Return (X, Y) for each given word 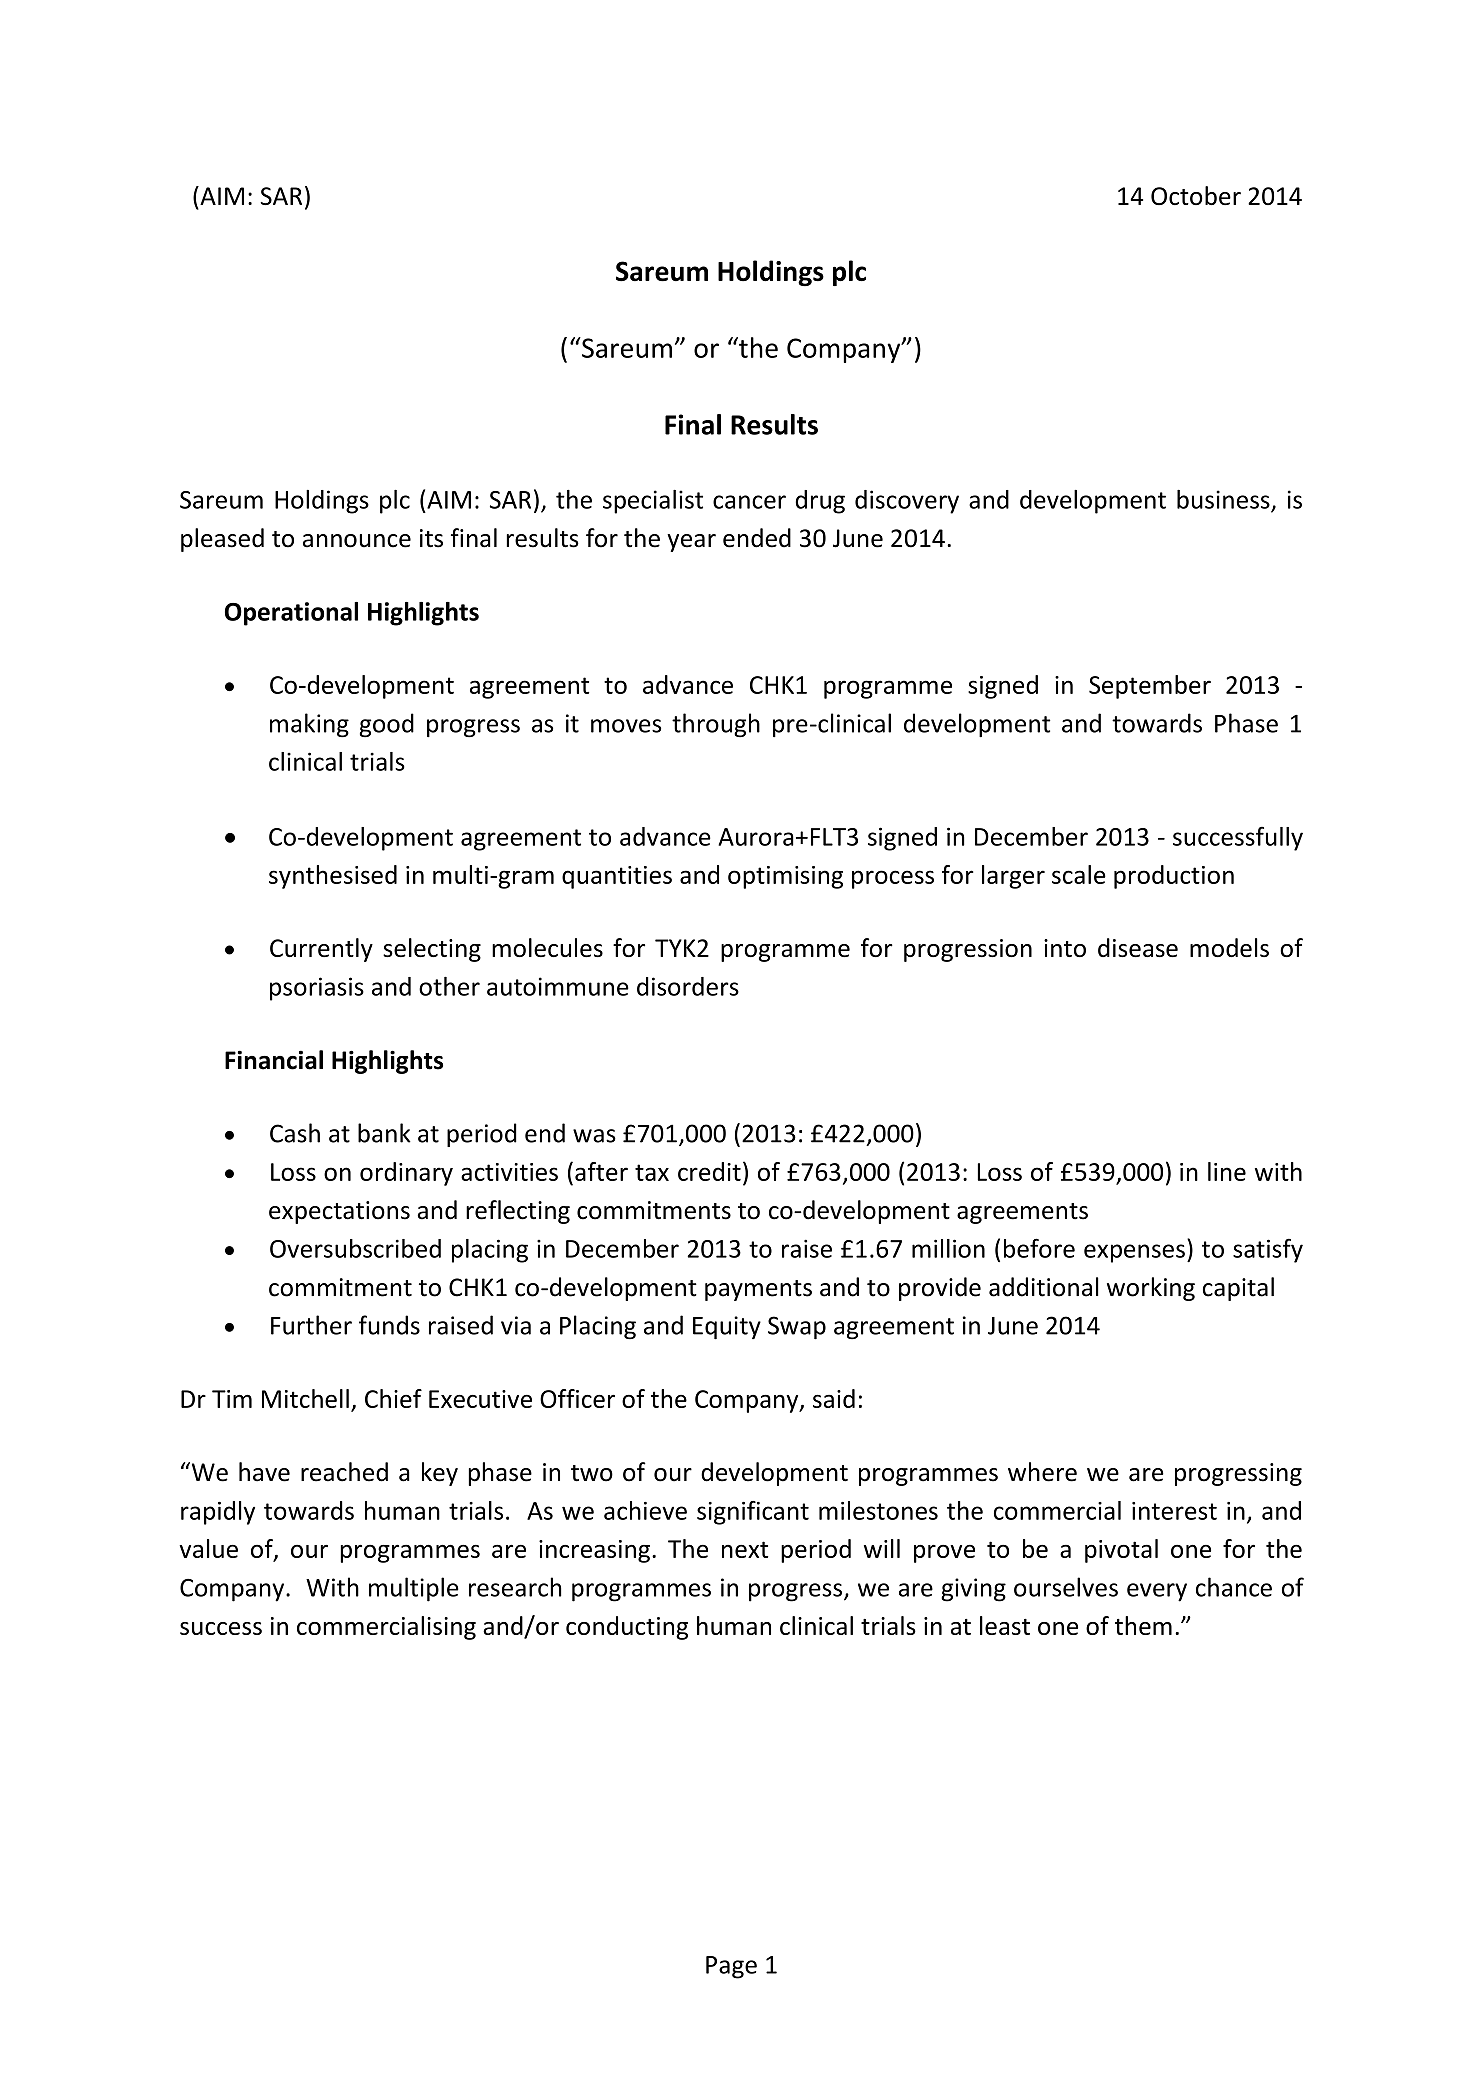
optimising (785, 877)
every (1157, 1592)
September (1150, 687)
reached (344, 1472)
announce (357, 541)
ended (757, 538)
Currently (321, 950)
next (745, 1549)
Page (731, 1967)
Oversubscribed (355, 1248)
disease (1138, 947)
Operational (291, 614)
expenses (1134, 1253)
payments (758, 1290)
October (1196, 195)
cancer (749, 502)
